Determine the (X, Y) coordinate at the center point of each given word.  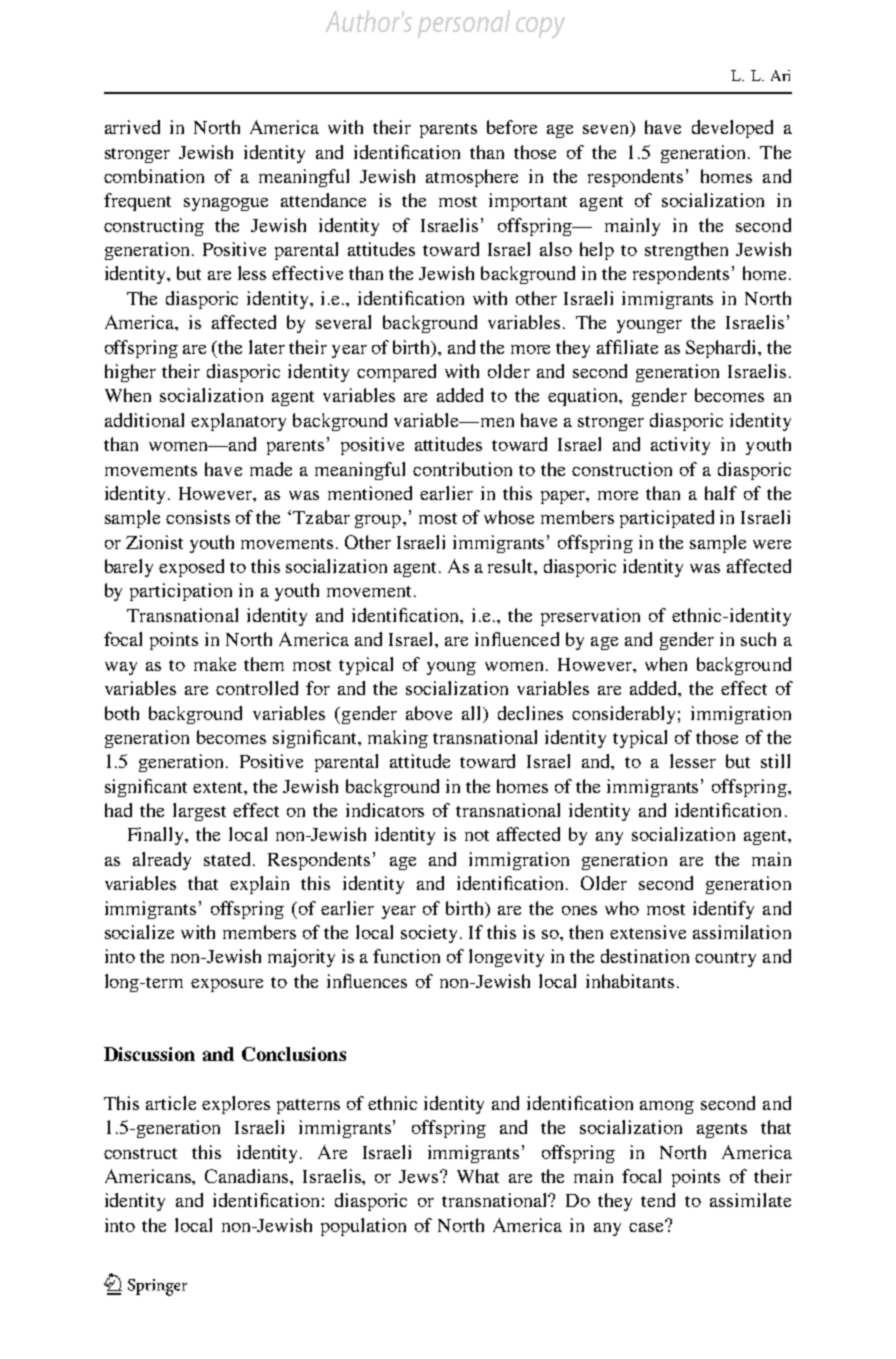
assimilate (750, 1200)
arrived (132, 127)
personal (464, 24)
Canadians (248, 1177)
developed (732, 129)
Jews (420, 1176)
